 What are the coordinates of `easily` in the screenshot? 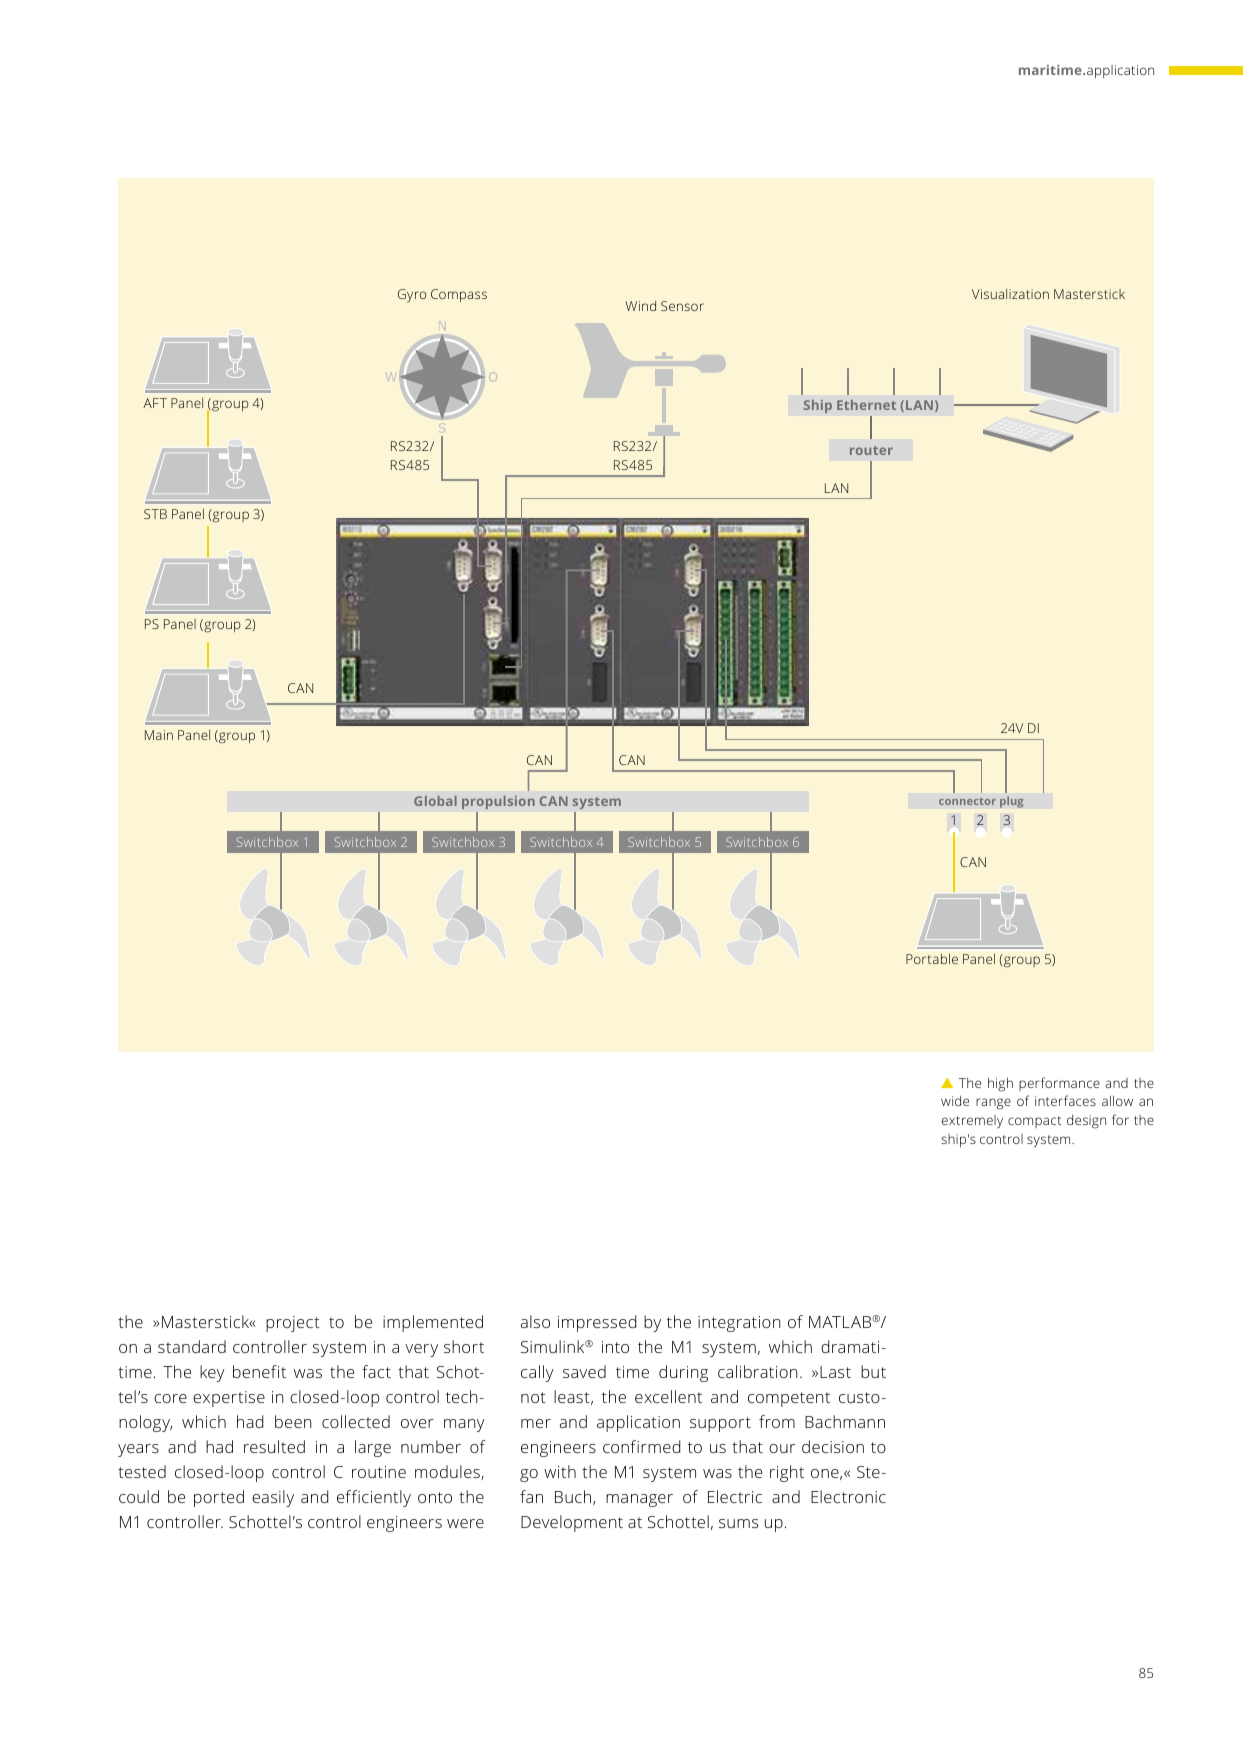 It's located at (273, 1498).
